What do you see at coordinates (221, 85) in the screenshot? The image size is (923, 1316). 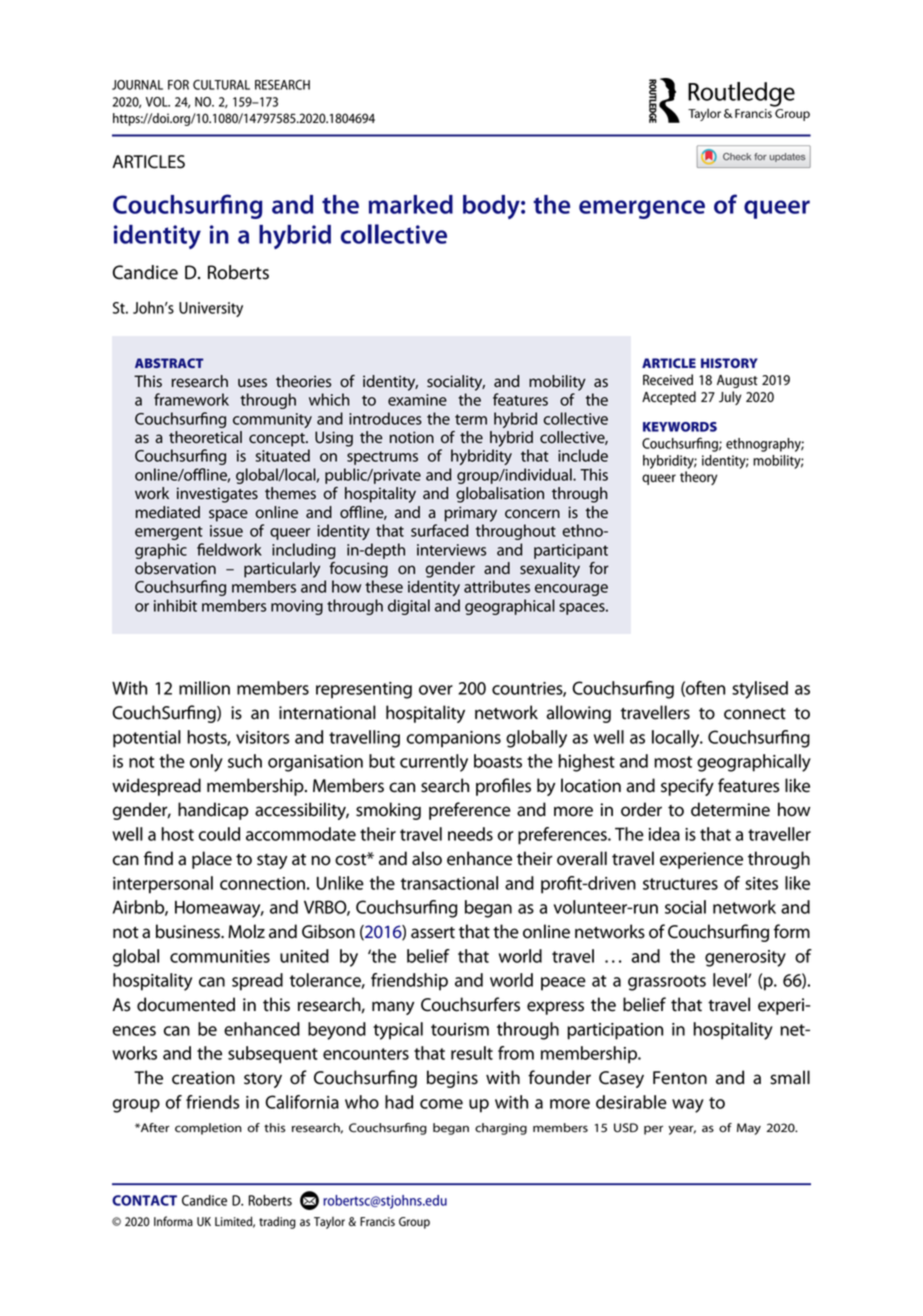 I see `CULTURAL` at bounding box center [221, 85].
